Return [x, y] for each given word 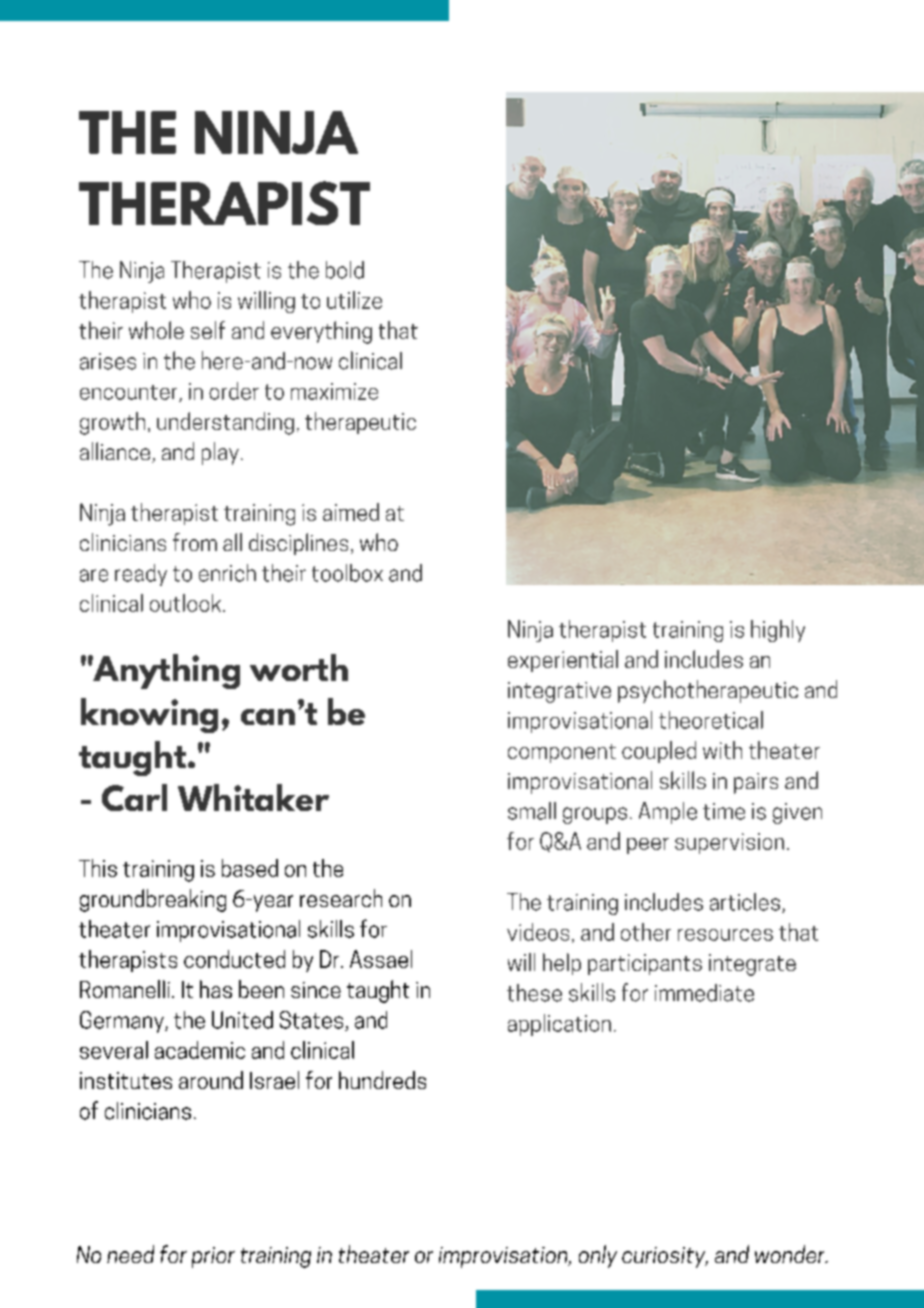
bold [345, 270]
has [216, 989]
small [532, 811]
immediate [704, 993]
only [598, 1256]
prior [213, 1257]
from [195, 542]
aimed [351, 512]
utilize [354, 300]
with [722, 750]
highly [778, 631]
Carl [134, 797]
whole [156, 330]
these [534, 993]
